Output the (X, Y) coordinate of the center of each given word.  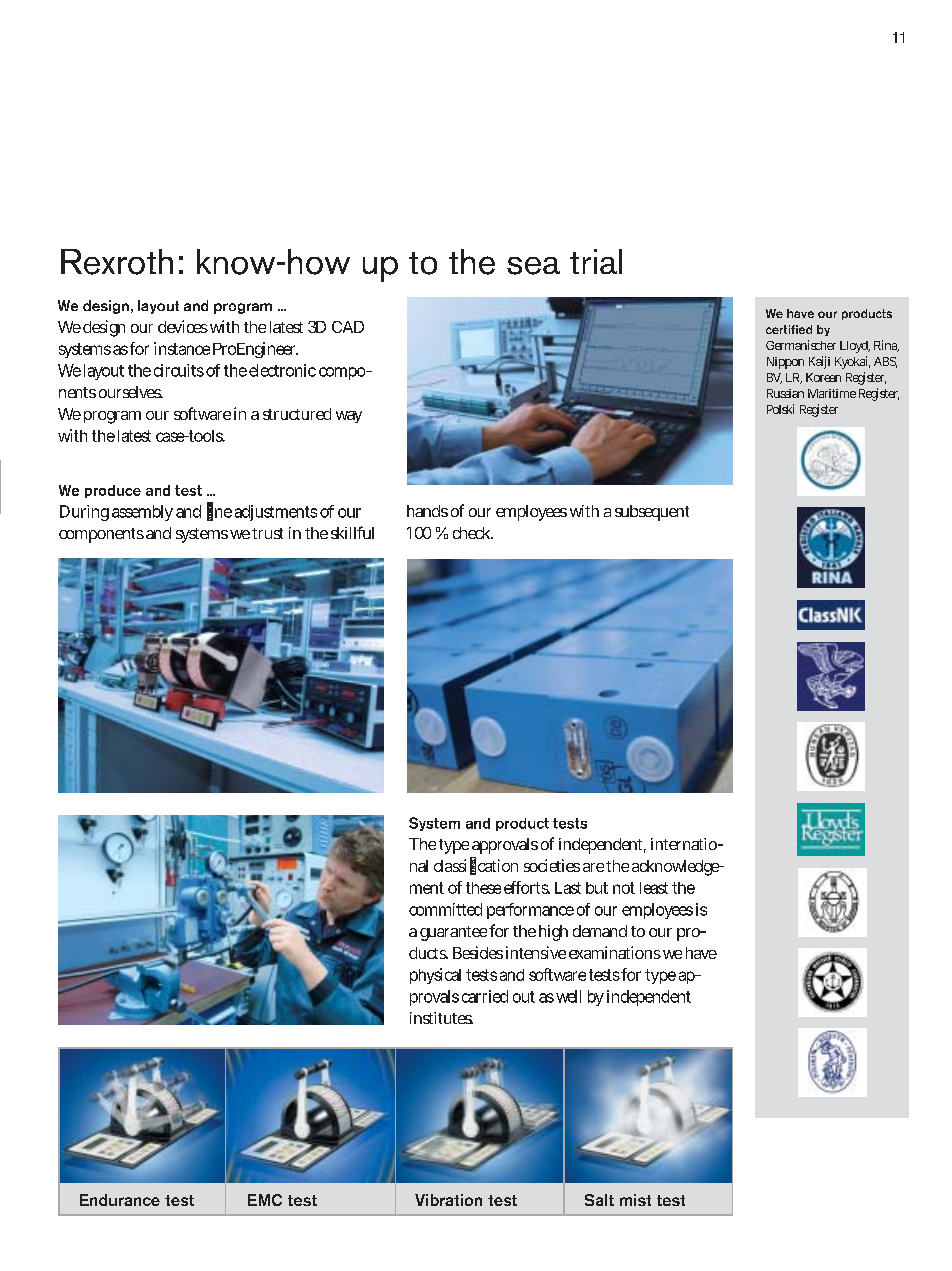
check (472, 533)
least (654, 888)
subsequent (652, 513)
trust (267, 533)
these (483, 888)
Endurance (120, 1200)
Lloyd (854, 347)
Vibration (448, 1200)
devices (183, 326)
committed (445, 909)
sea (533, 266)
